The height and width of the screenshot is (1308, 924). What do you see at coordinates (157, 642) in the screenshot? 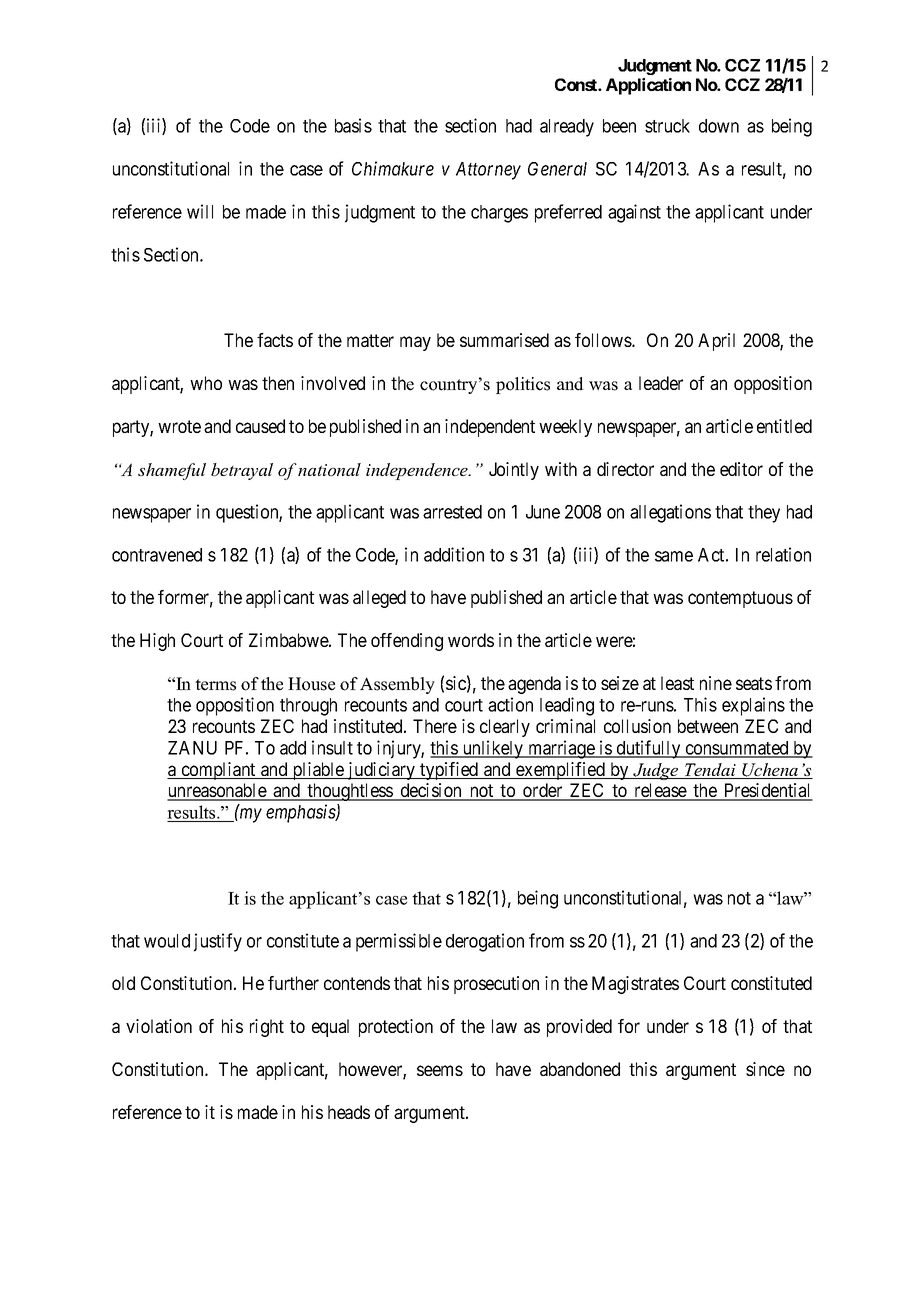
I see `High` at bounding box center [157, 642].
